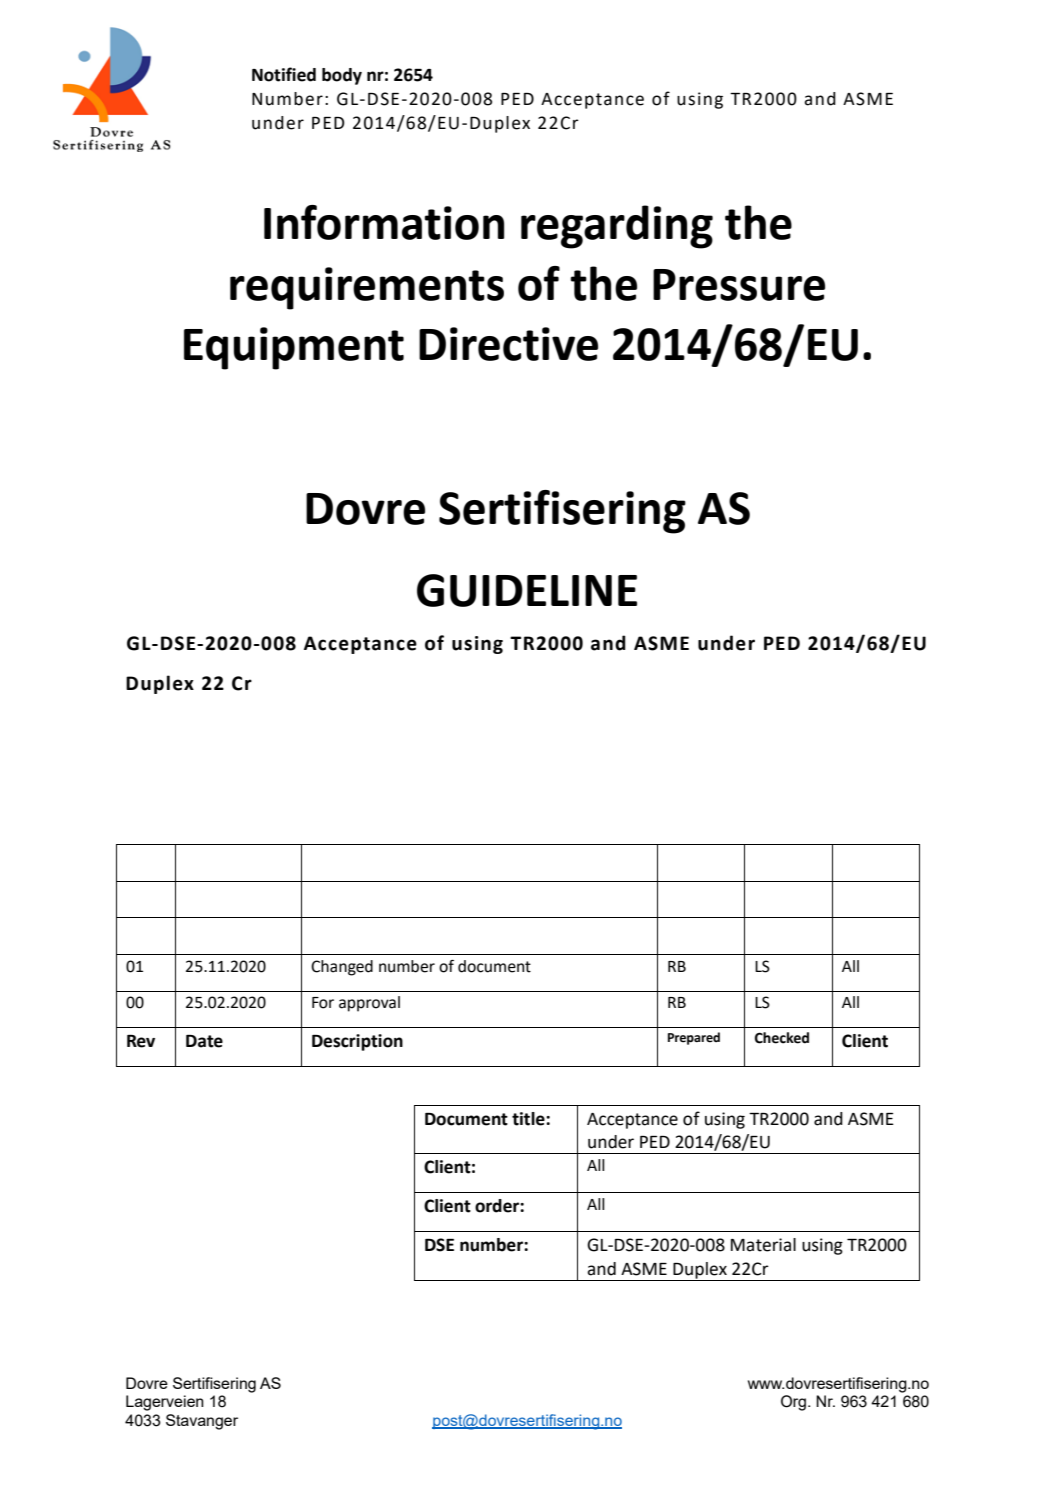  I want to click on title, so click(529, 1119).
